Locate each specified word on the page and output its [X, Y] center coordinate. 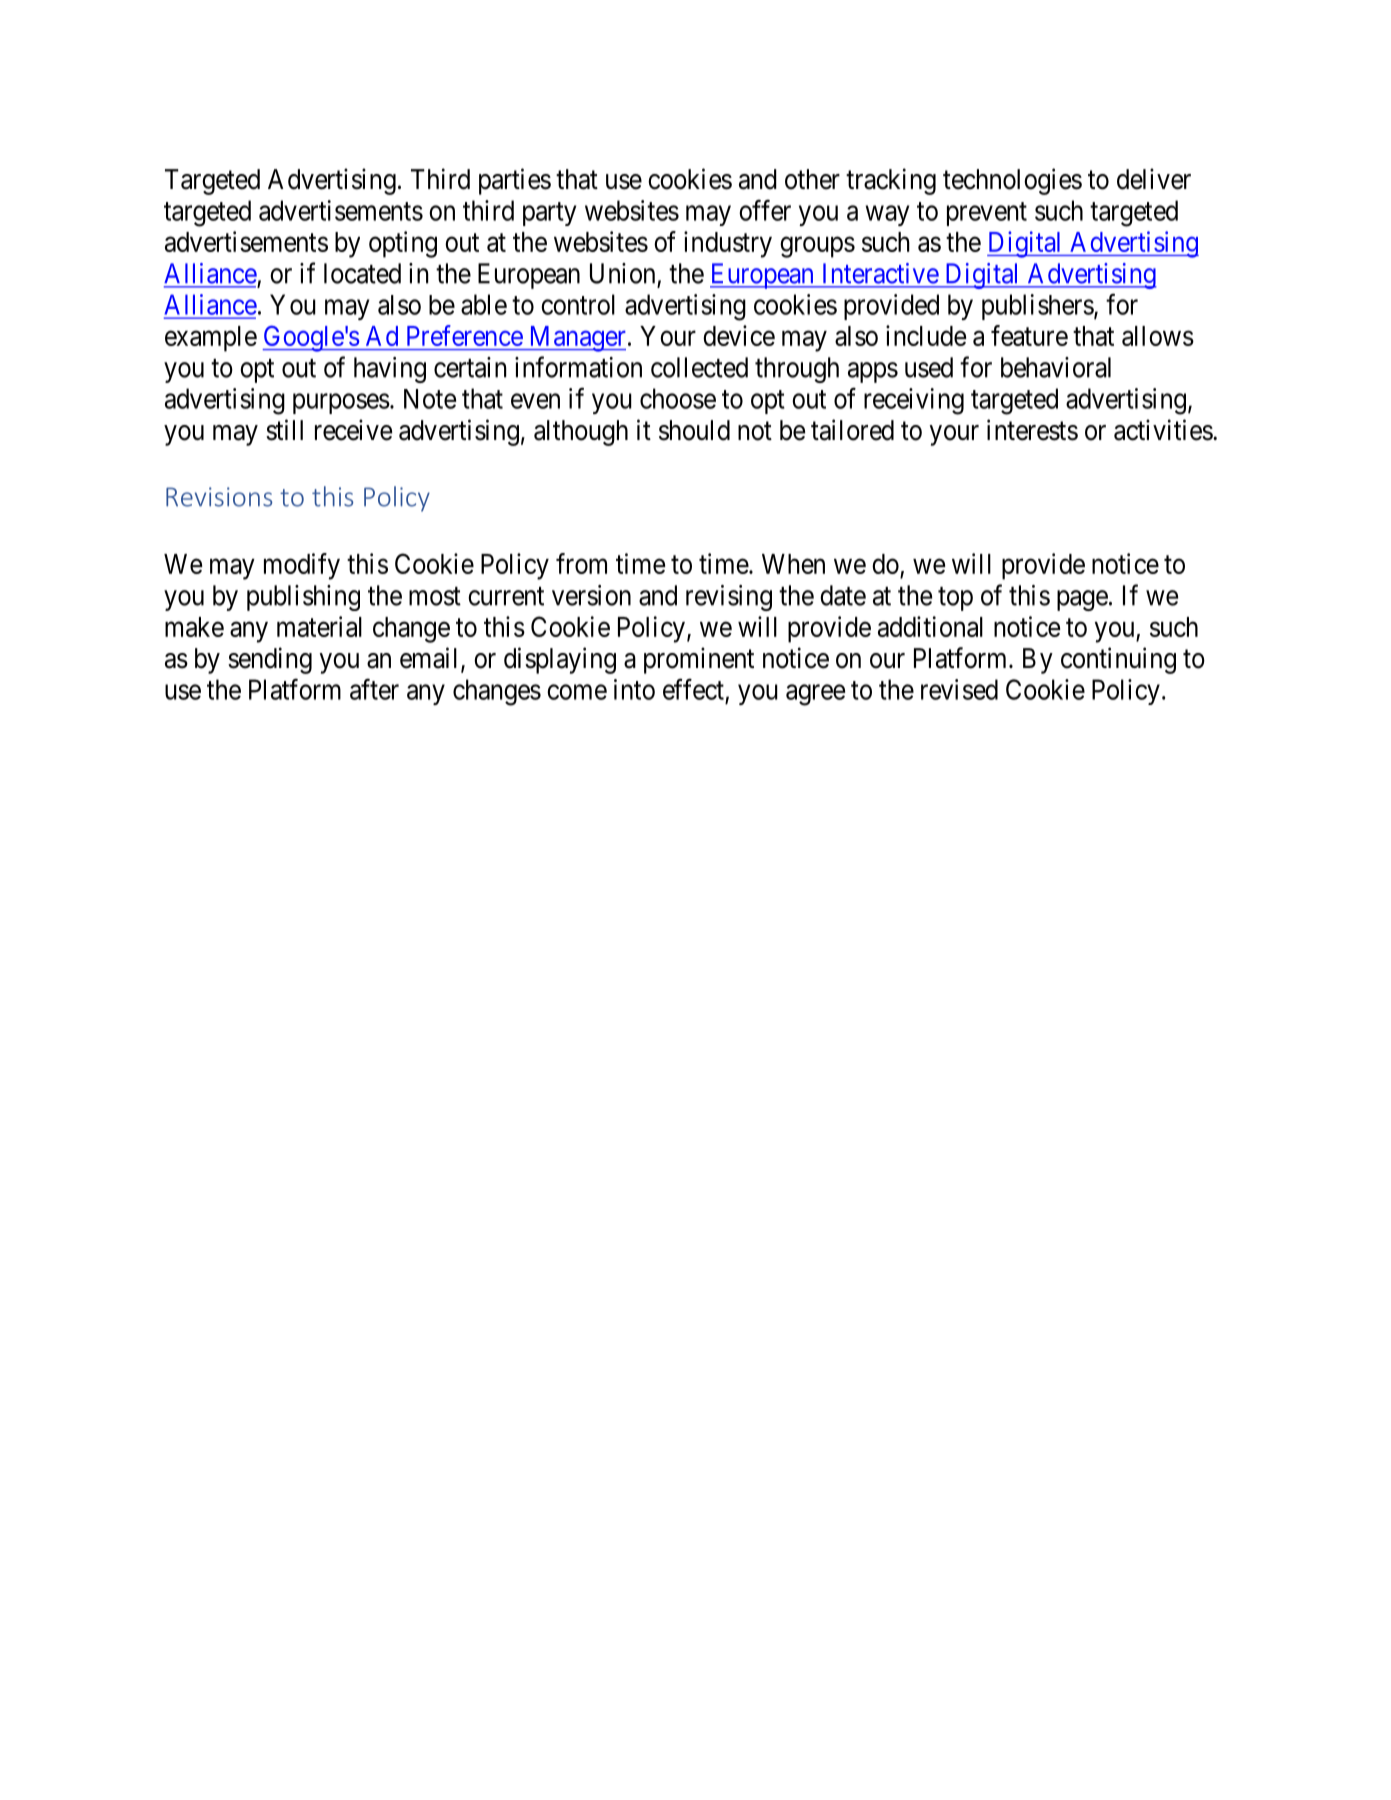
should [694, 430]
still [284, 430]
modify [302, 566]
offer [765, 210]
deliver [1154, 179]
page [1082, 600]
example [211, 339]
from [581, 563]
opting [403, 244]
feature [1029, 335]
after [374, 689]
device [739, 335]
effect [693, 689]
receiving [914, 401]
